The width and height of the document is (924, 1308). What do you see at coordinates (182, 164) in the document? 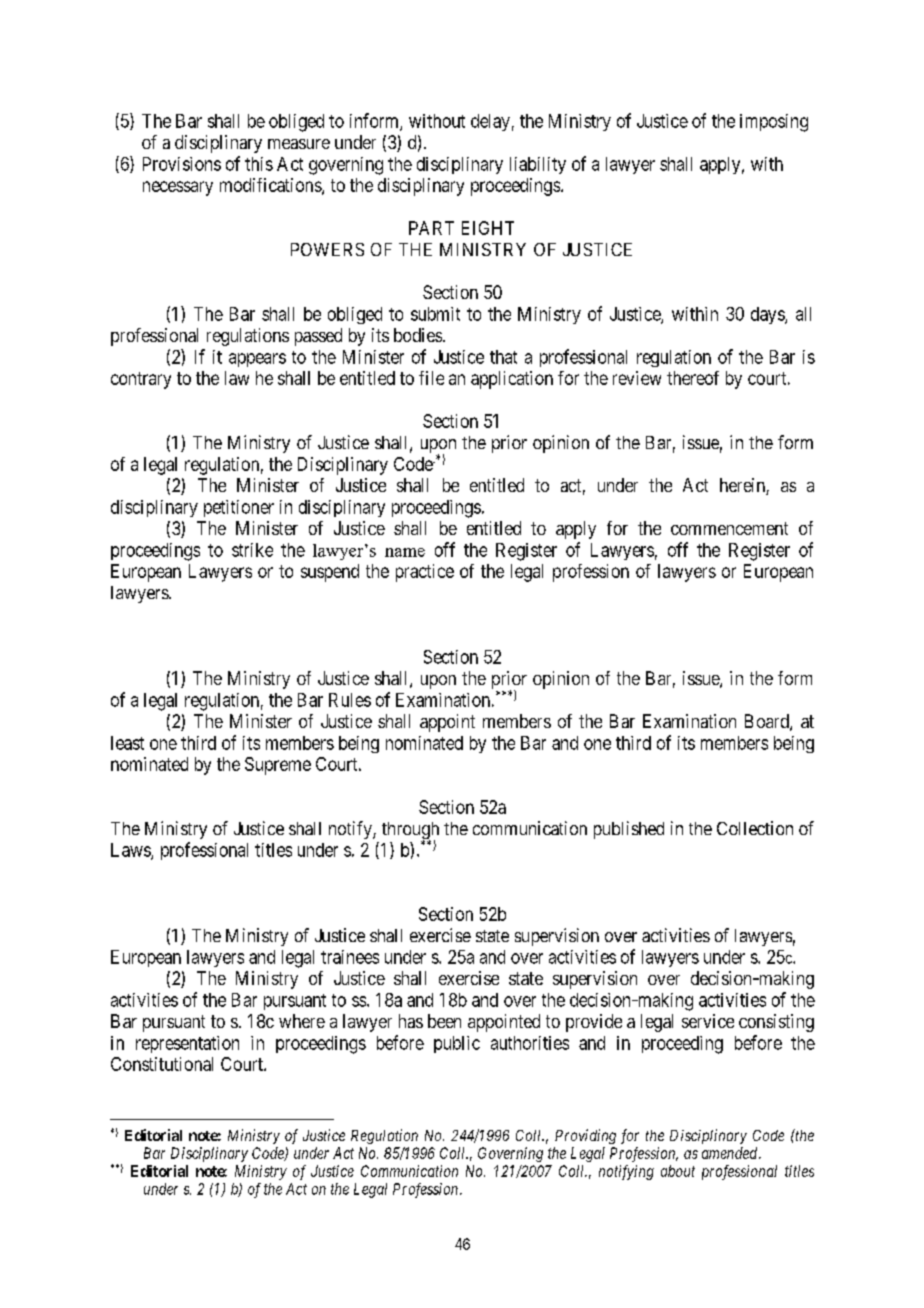
I see `Provisions` at bounding box center [182, 164].
